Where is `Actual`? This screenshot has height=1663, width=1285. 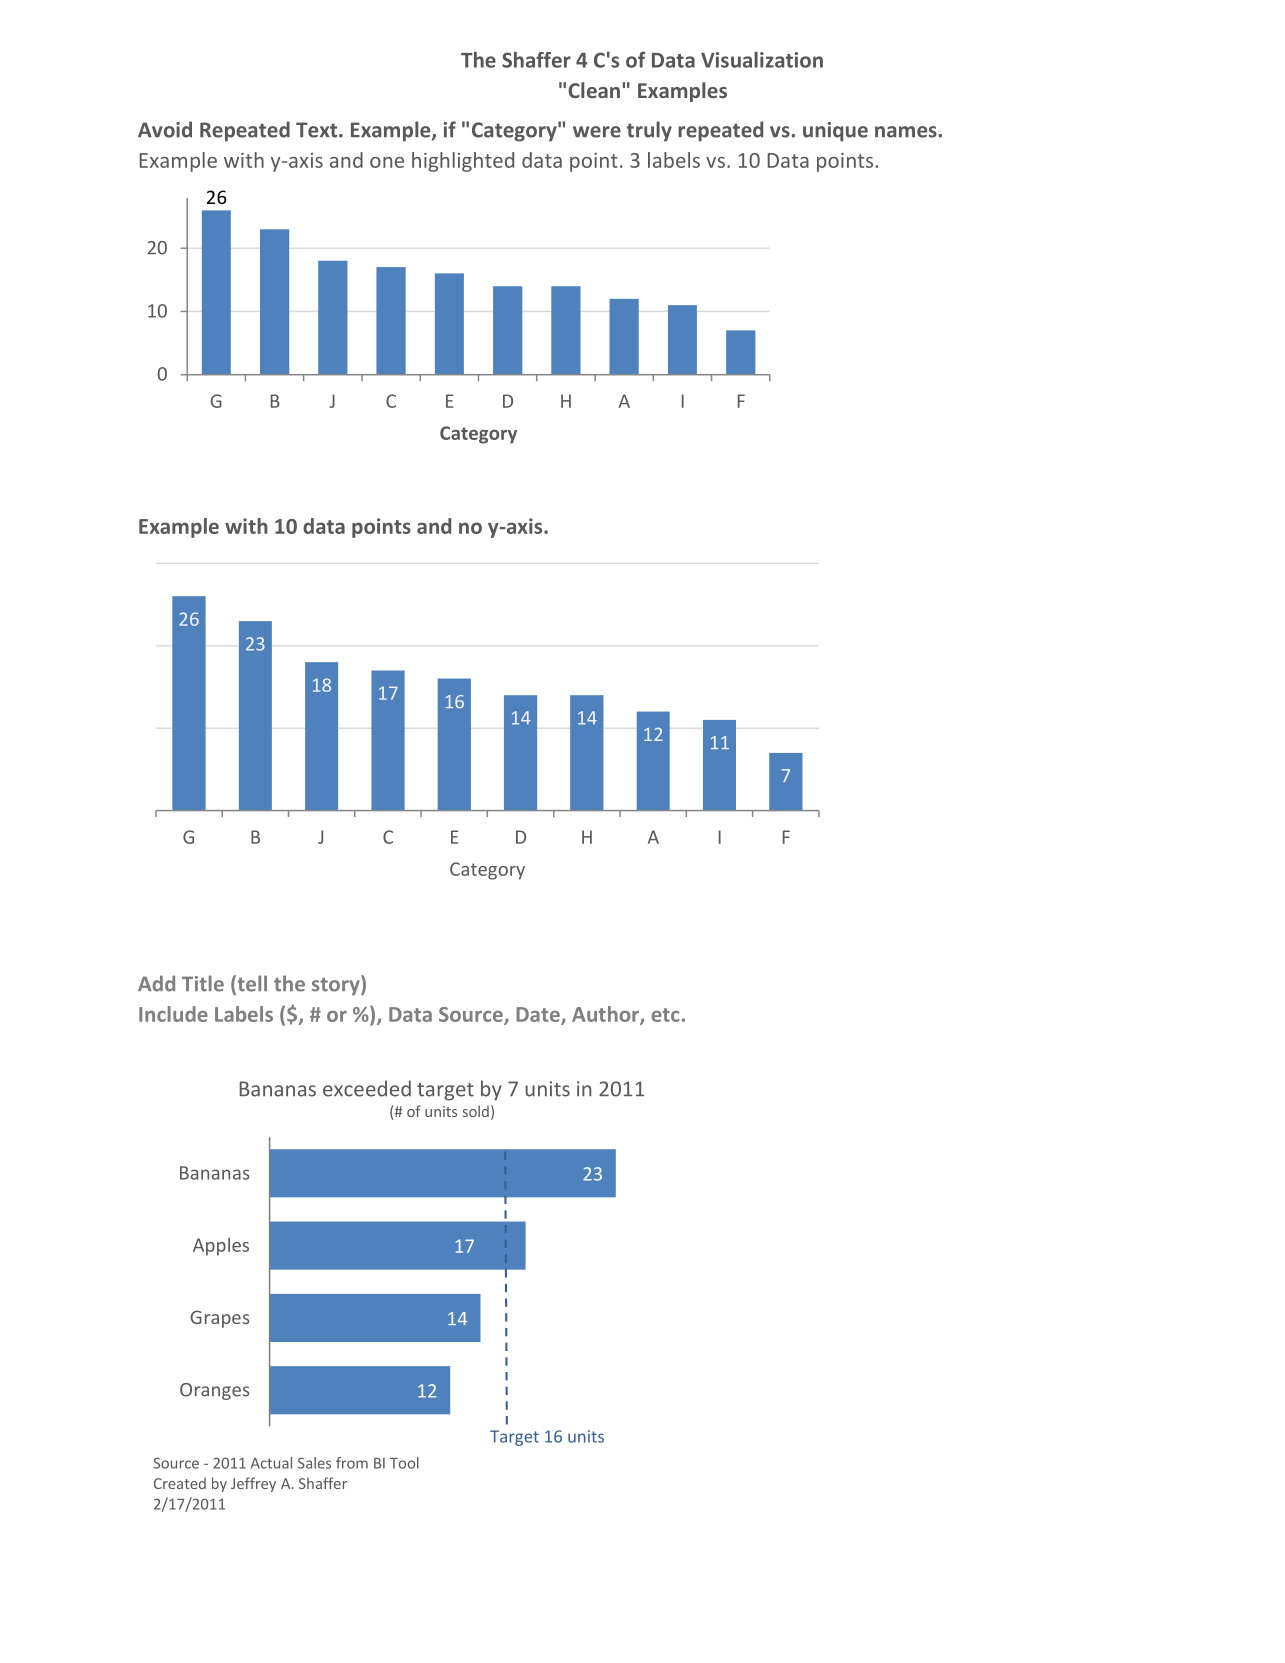 Actual is located at coordinates (271, 1463).
